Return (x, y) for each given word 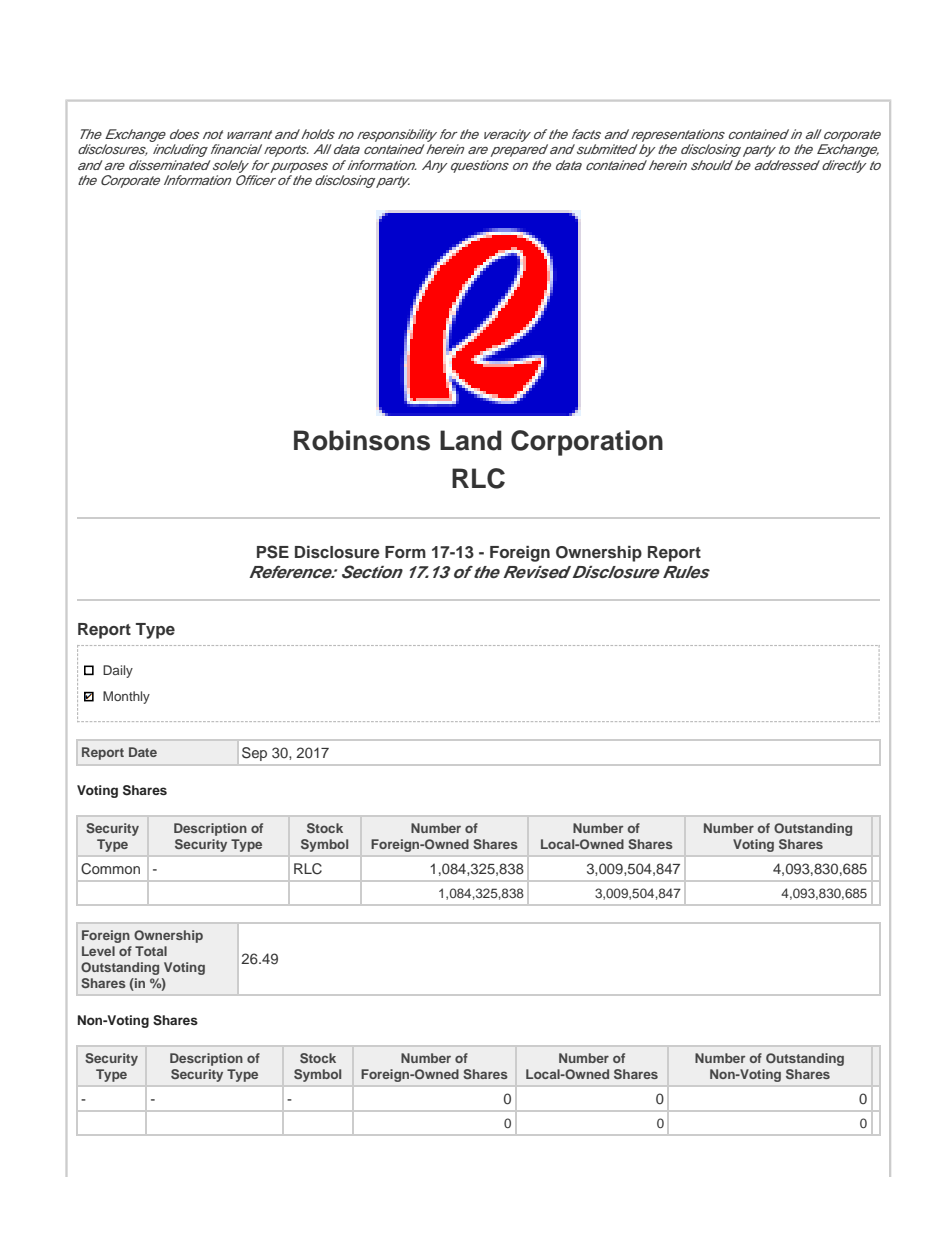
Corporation (587, 443)
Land (471, 440)
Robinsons (362, 440)
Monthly (126, 697)
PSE (273, 552)
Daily (118, 671)
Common (110, 869)
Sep (254, 754)
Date (143, 752)
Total (151, 951)
